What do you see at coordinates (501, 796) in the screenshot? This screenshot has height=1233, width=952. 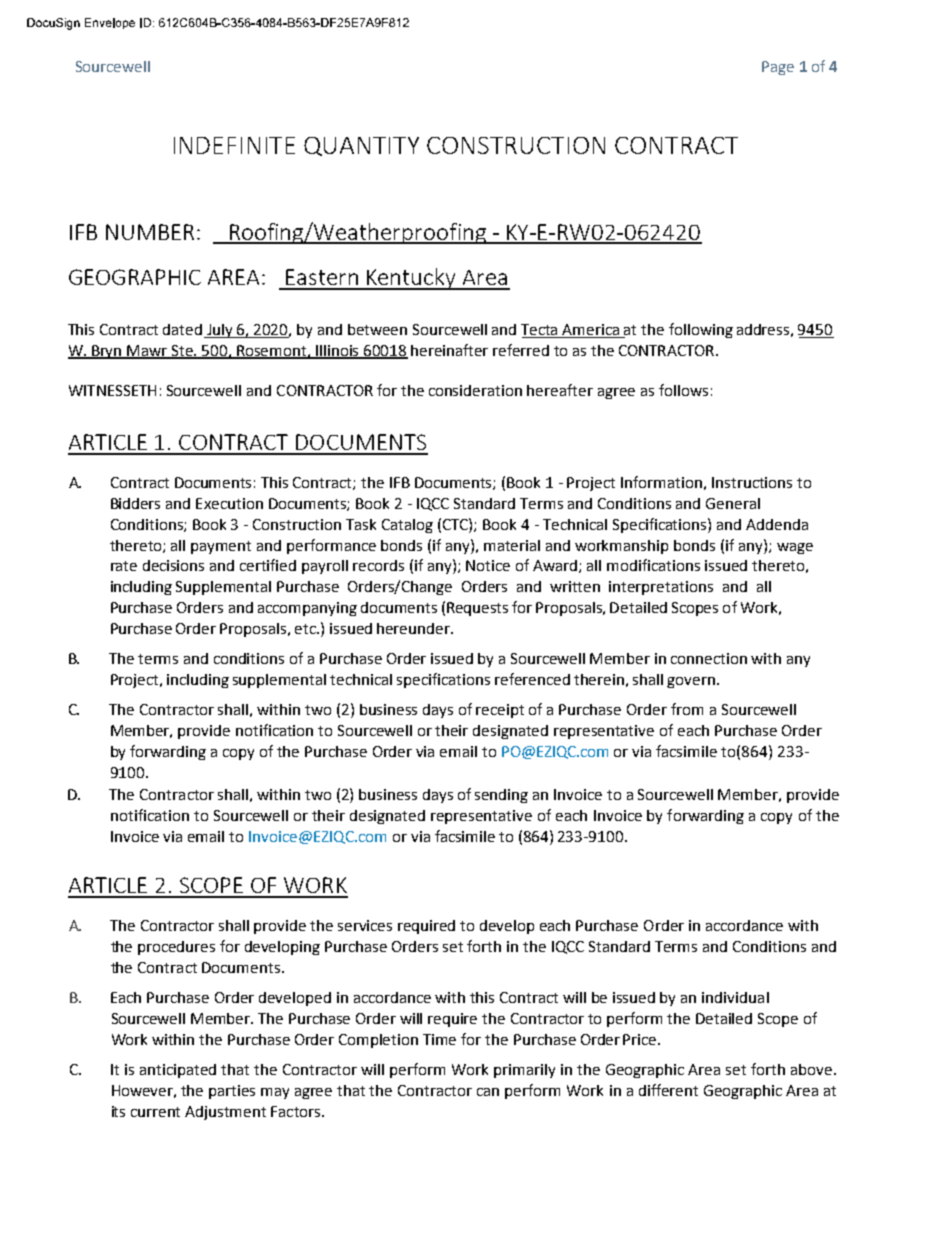 I see `sending` at bounding box center [501, 796].
